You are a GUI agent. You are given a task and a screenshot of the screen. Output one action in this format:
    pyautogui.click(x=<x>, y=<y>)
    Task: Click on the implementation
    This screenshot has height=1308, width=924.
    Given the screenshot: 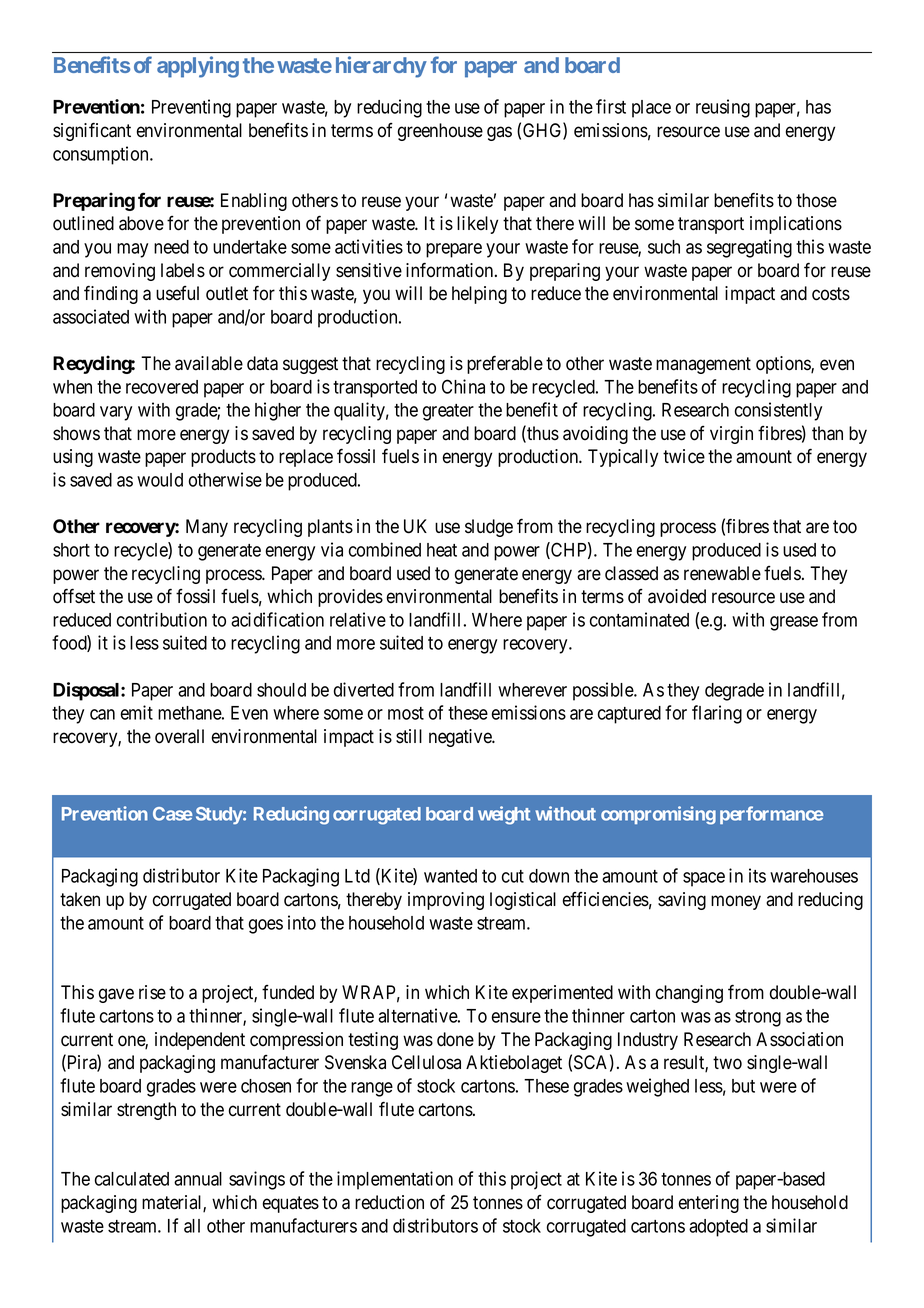 What is the action you would take?
    pyautogui.click(x=395, y=1180)
